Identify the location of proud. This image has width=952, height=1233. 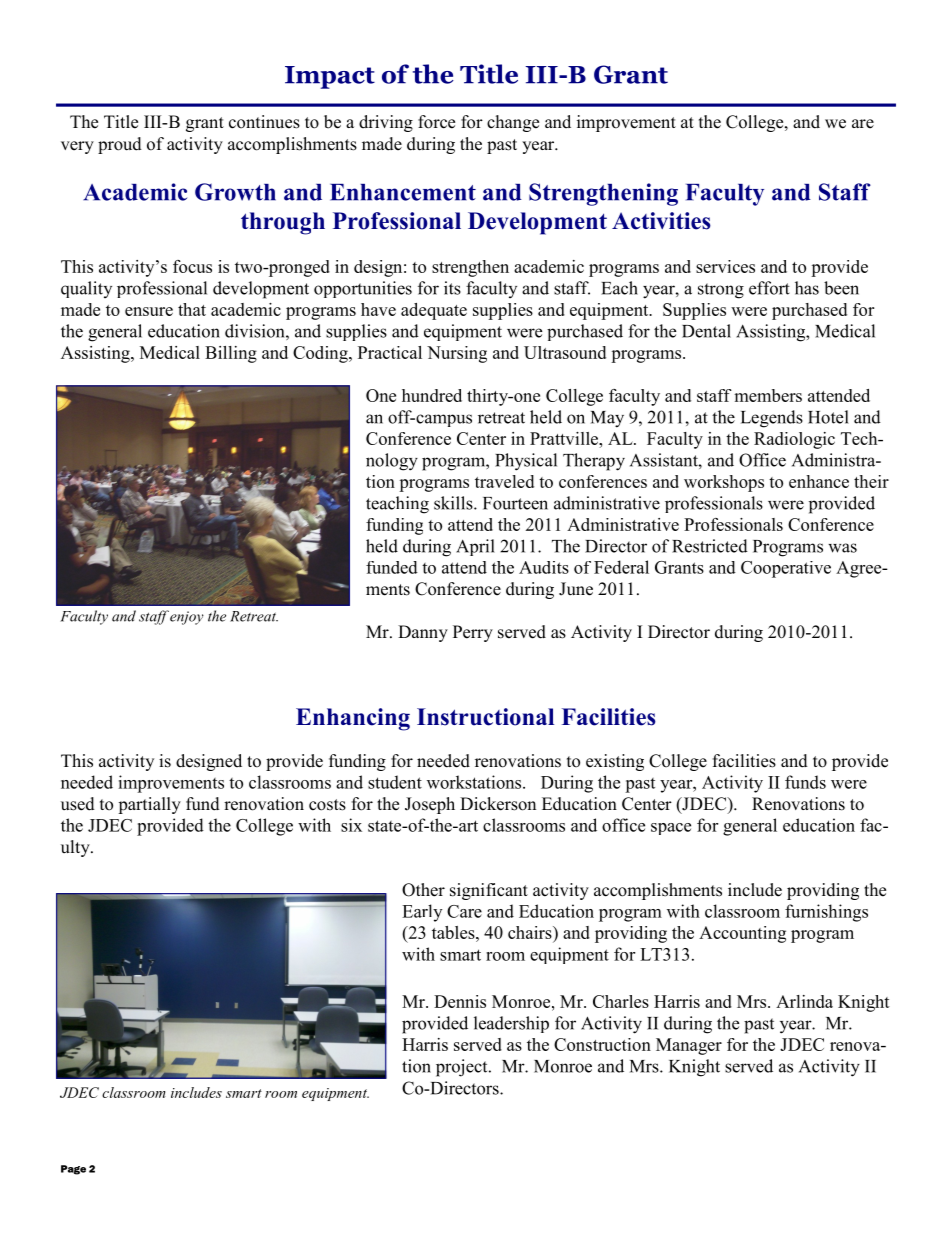
(120, 145).
